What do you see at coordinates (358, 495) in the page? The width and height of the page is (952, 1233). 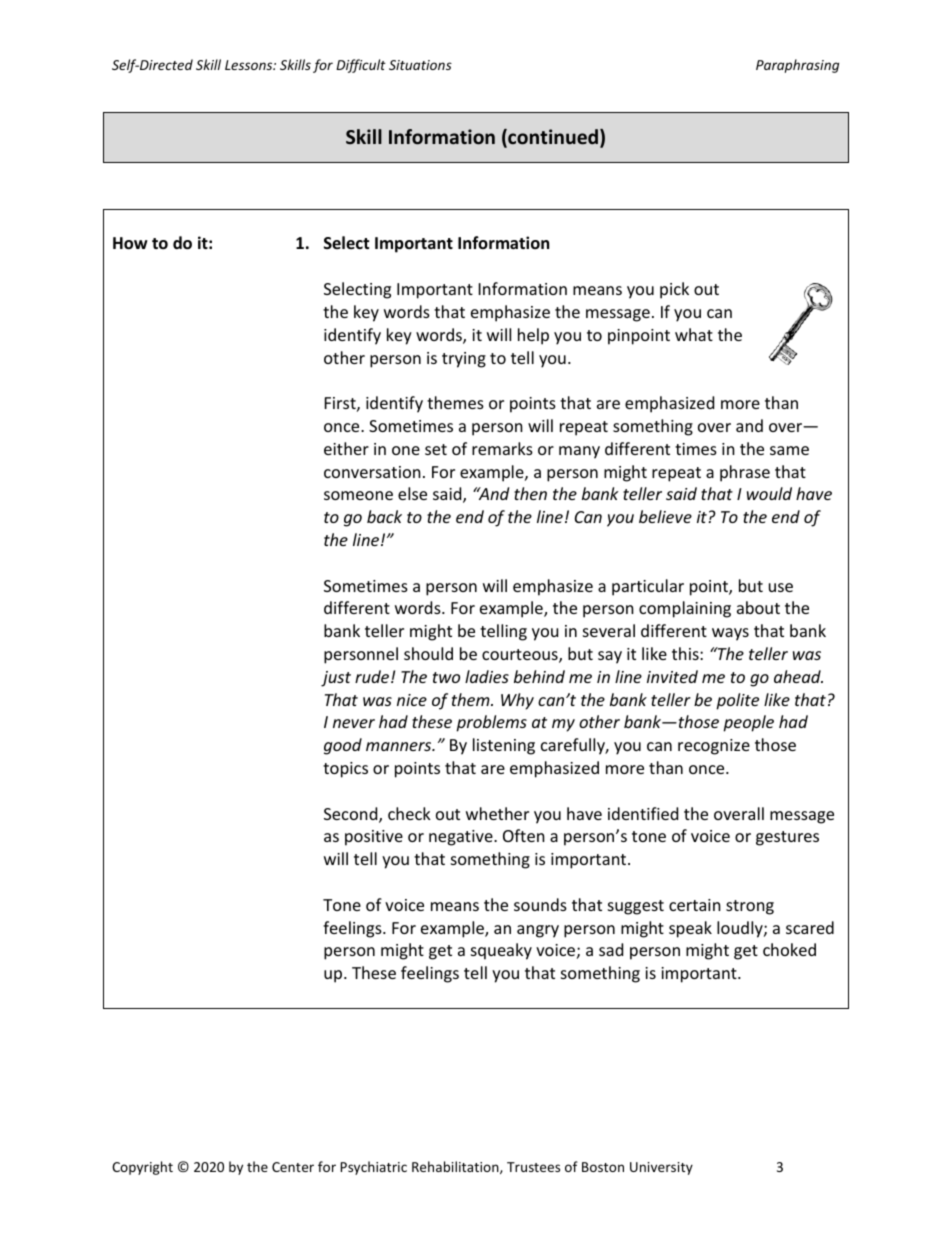 I see `someone` at bounding box center [358, 495].
